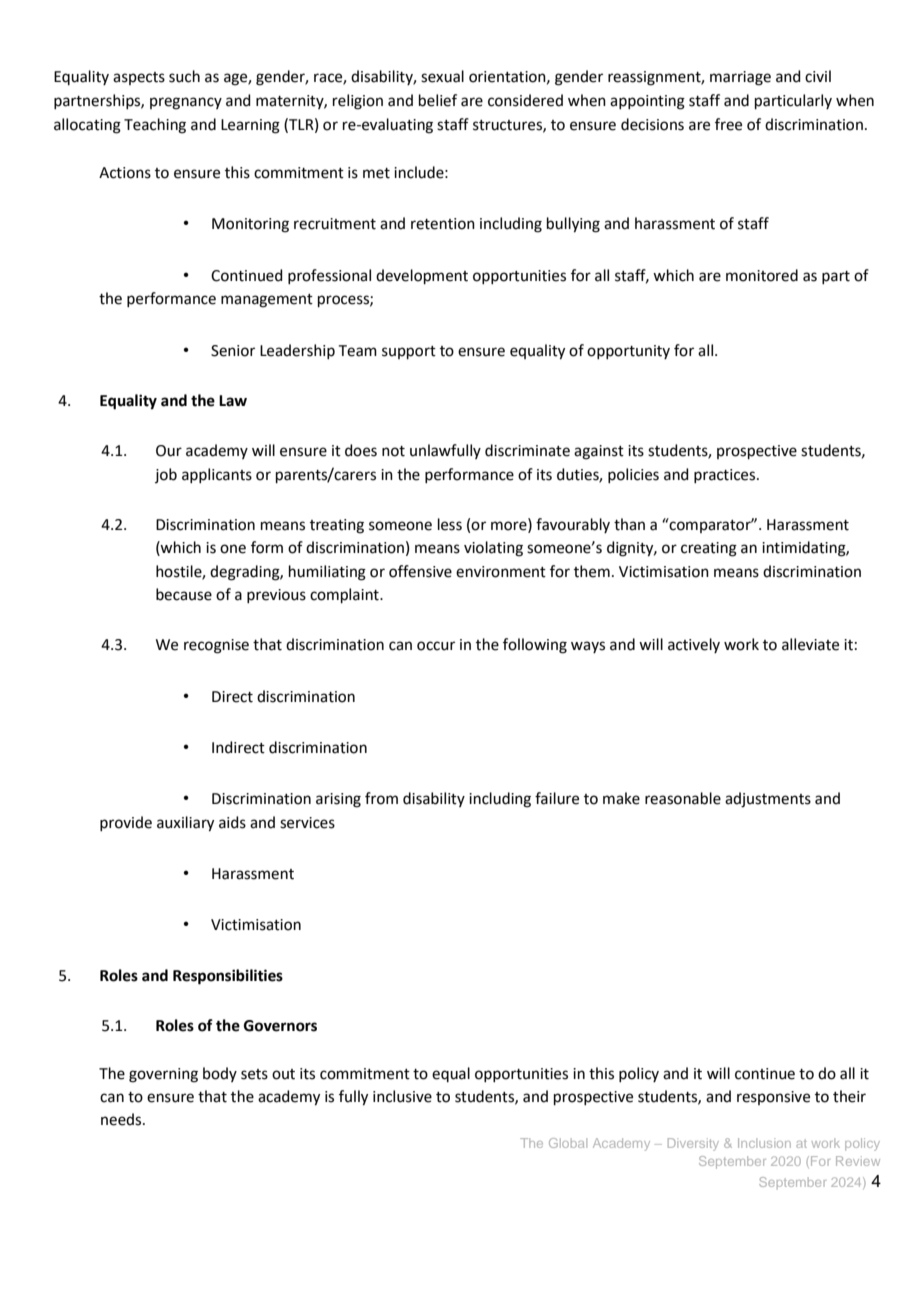 This screenshot has width=924, height=1308. Describe the element at coordinates (402, 1096) in the screenshot. I see `inclusive` at that location.
